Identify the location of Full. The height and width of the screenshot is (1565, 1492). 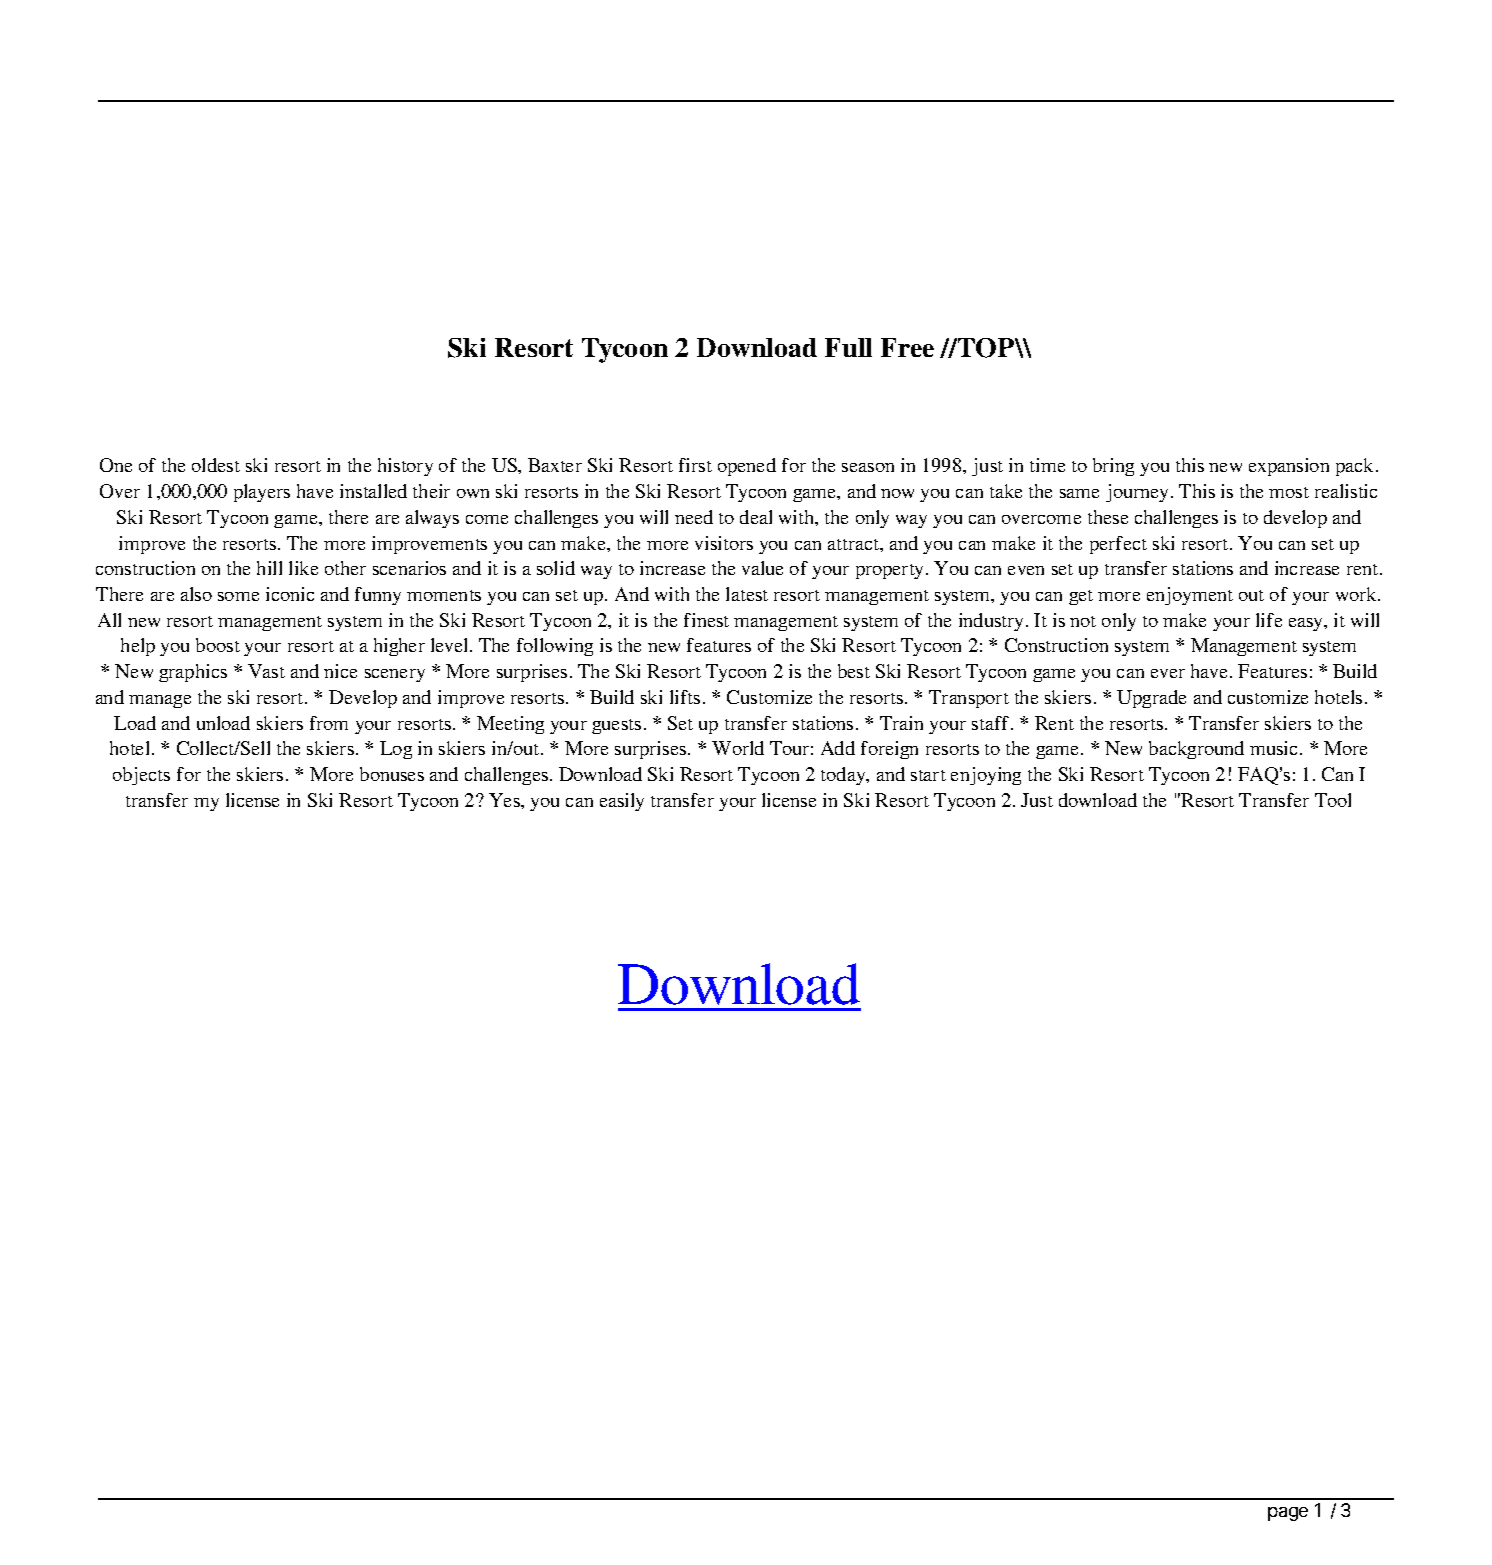
(848, 347).
